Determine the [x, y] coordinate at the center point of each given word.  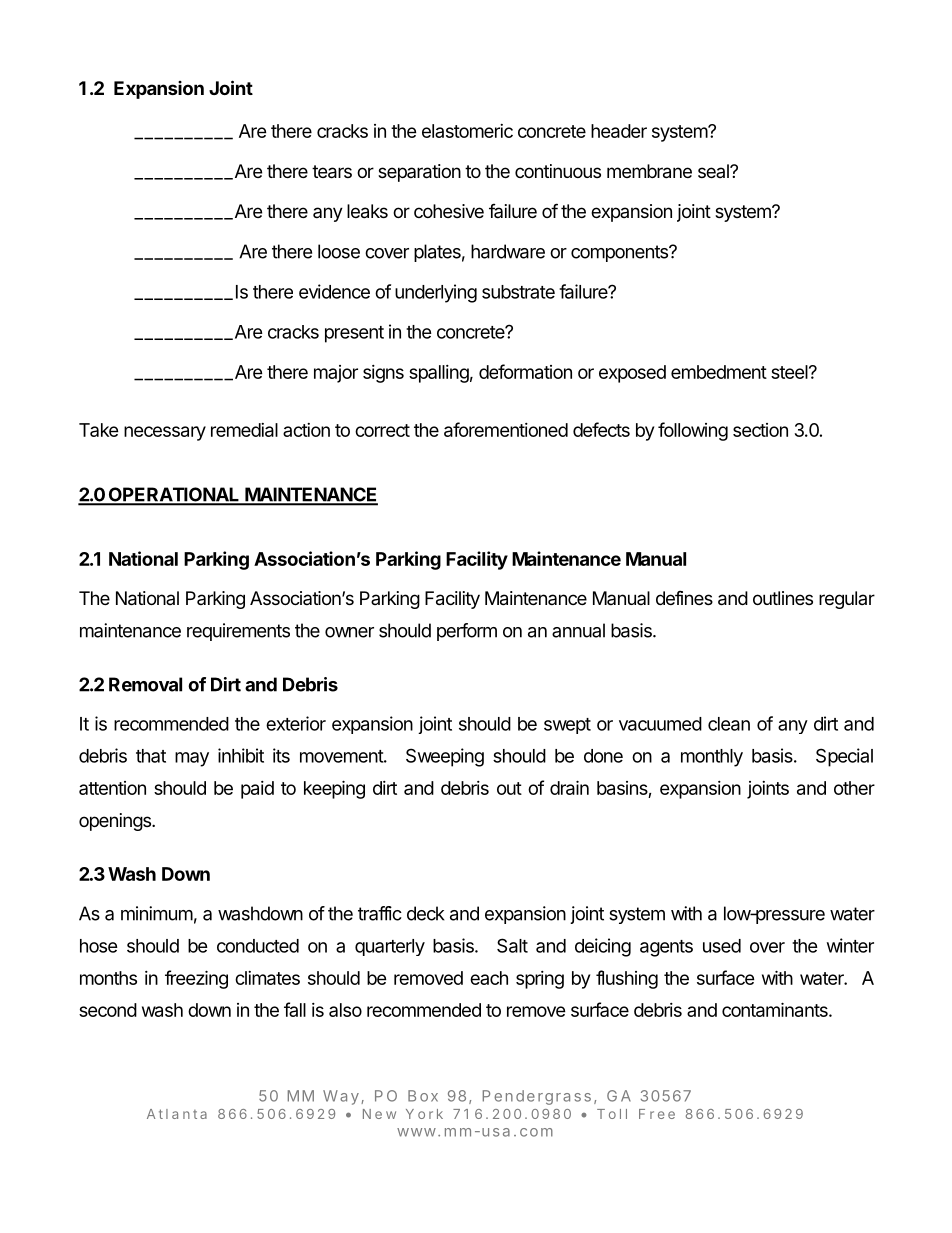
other [854, 788]
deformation [525, 371]
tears [332, 172]
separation [419, 173]
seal [714, 171]
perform [467, 632]
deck [426, 913]
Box [423, 1096]
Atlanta [177, 1114]
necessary [165, 433]
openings [116, 822]
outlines [783, 598]
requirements [238, 632]
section [760, 430]
